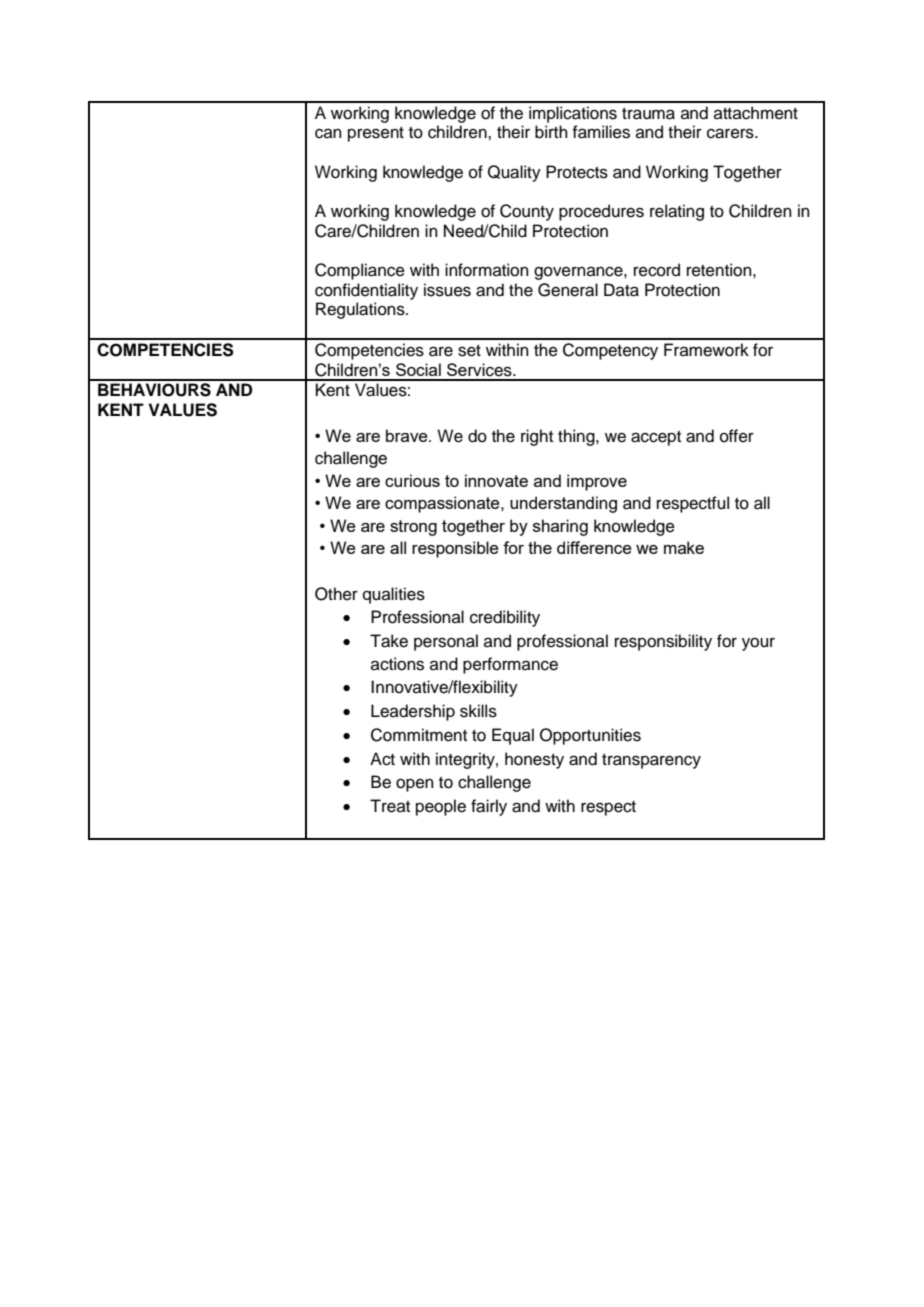  What do you see at coordinates (412, 480) in the document?
I see `curious` at bounding box center [412, 480].
